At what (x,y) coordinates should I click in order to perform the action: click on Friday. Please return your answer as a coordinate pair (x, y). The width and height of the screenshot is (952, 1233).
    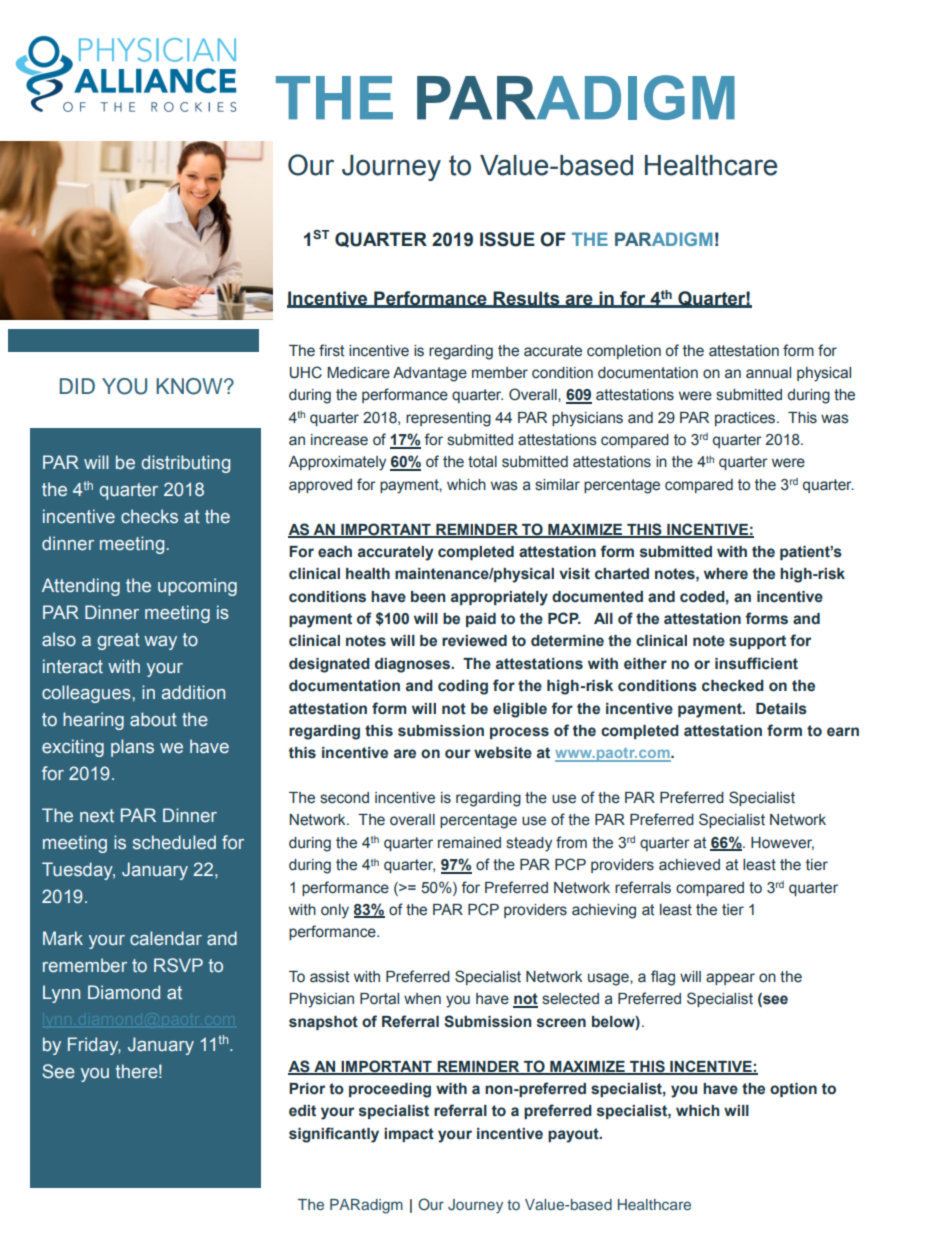
    Looking at the image, I should click on (94, 1046).
